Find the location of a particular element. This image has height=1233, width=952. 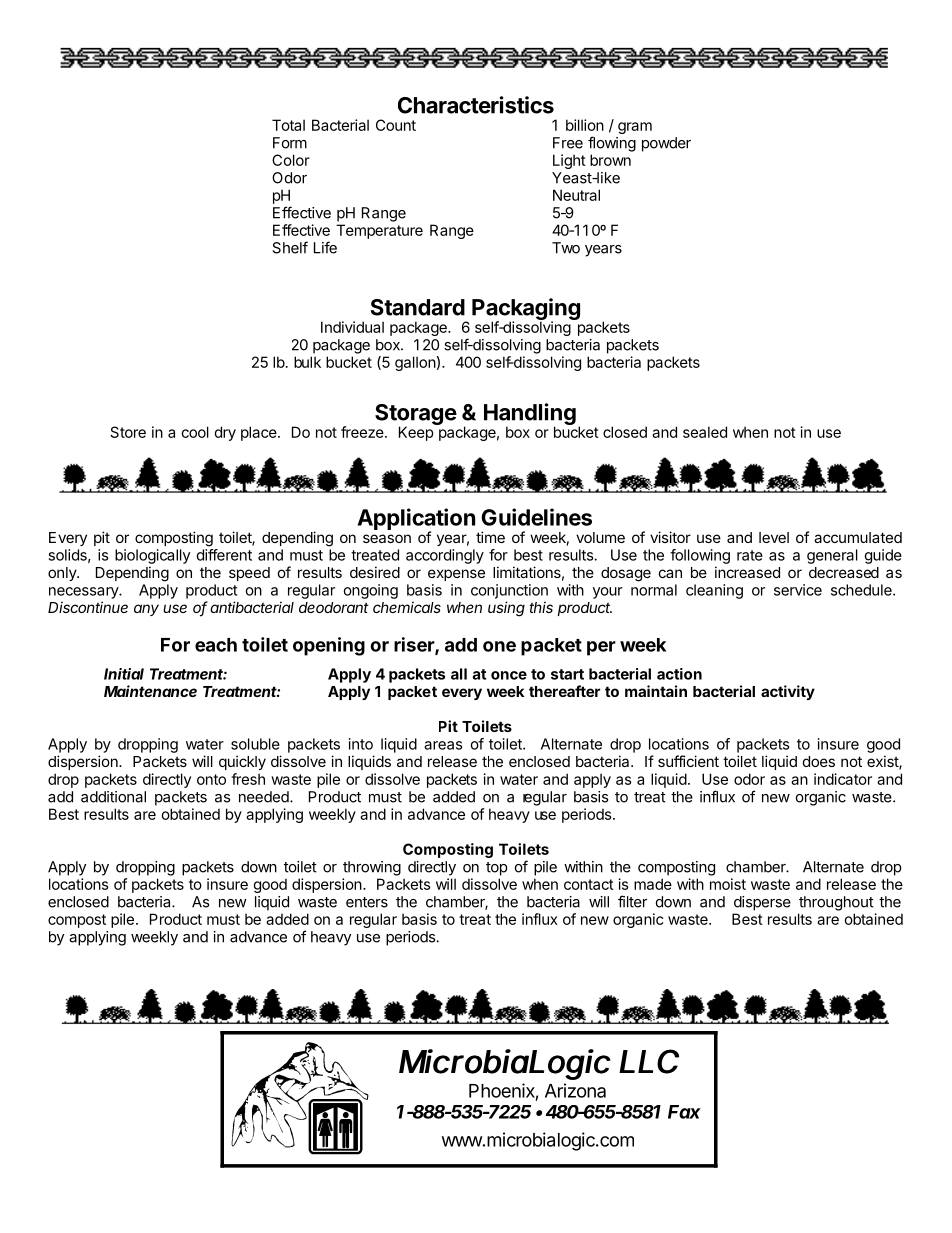

Keep is located at coordinates (417, 432).
